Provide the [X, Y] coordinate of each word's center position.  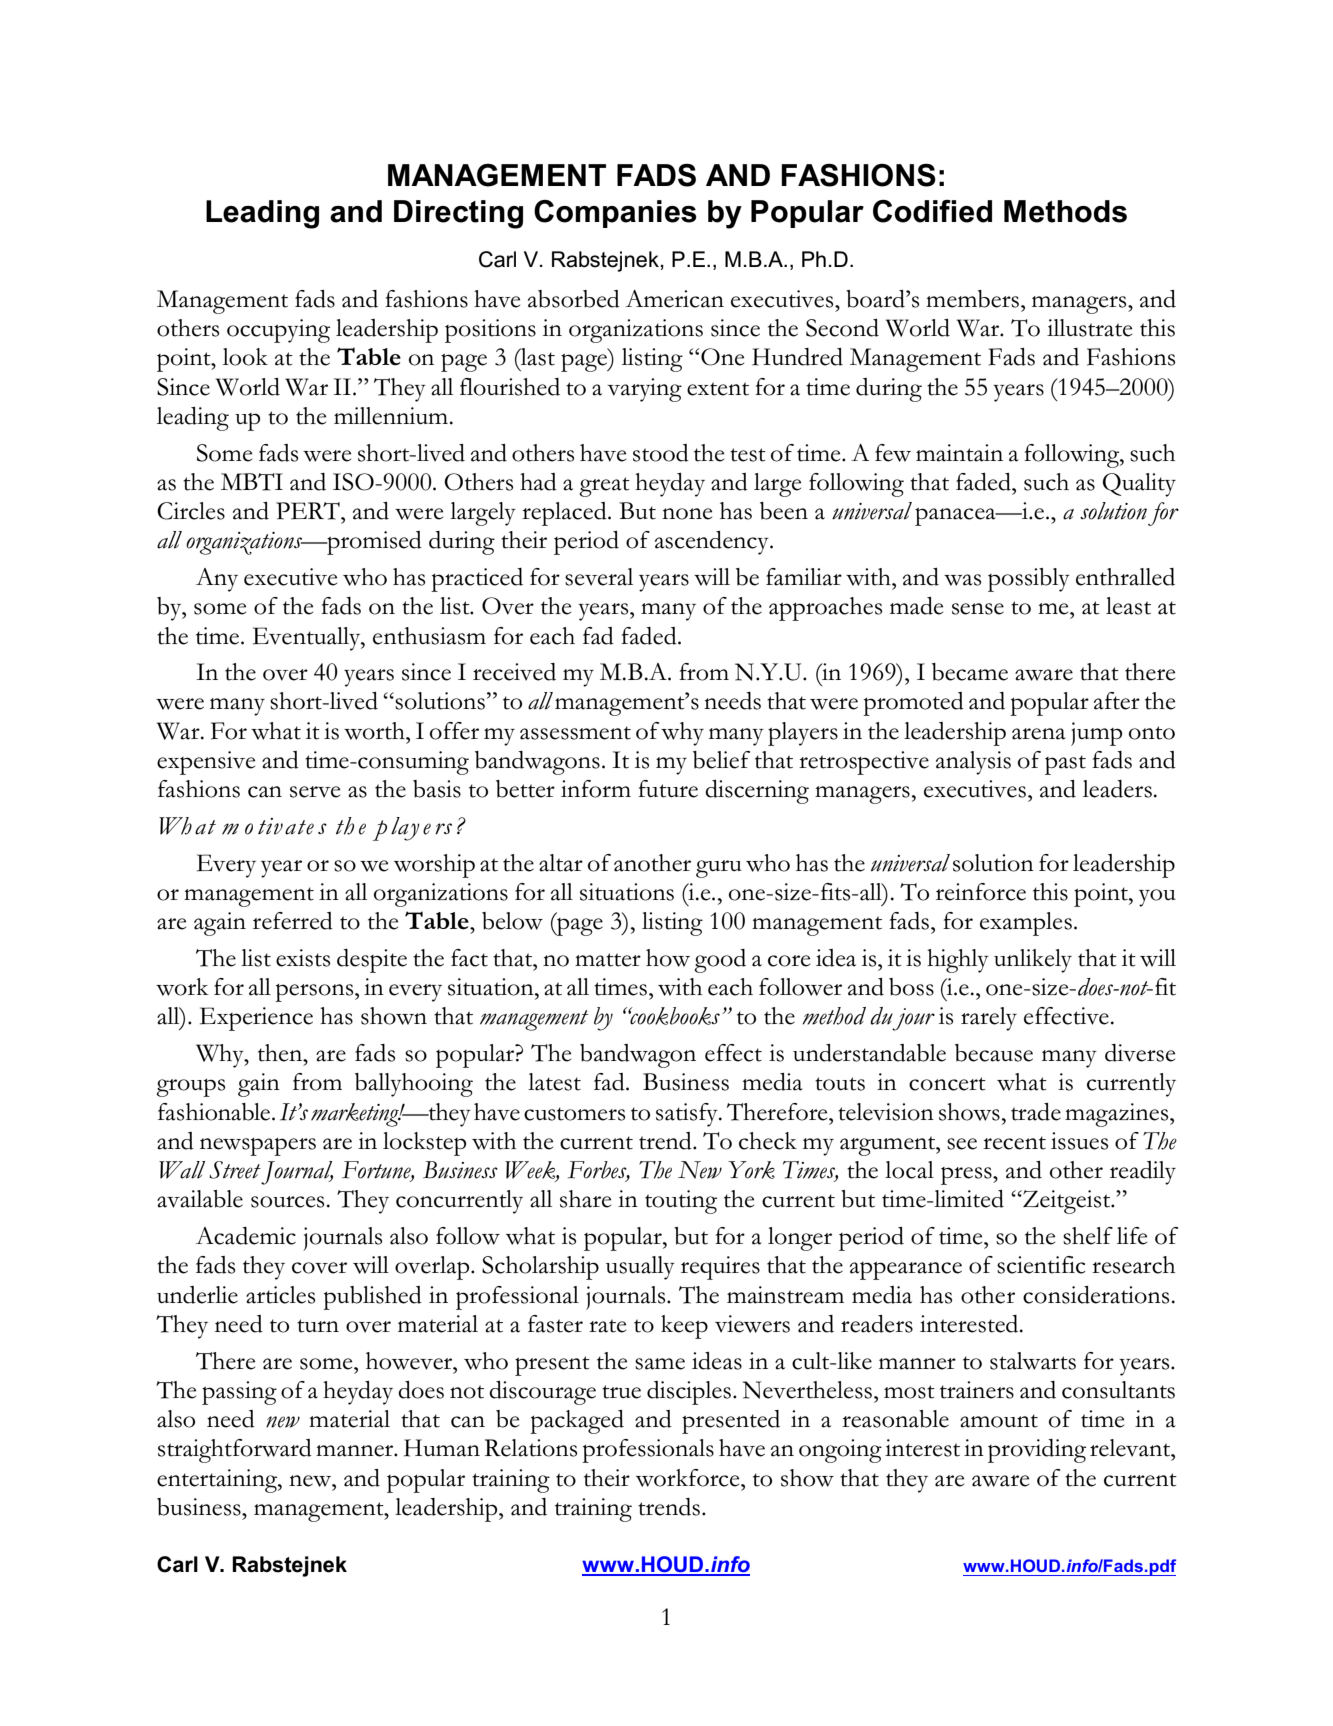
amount [999, 1421]
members [972, 299]
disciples [689, 1393]
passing [239, 1393]
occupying [278, 331]
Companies [615, 214]
